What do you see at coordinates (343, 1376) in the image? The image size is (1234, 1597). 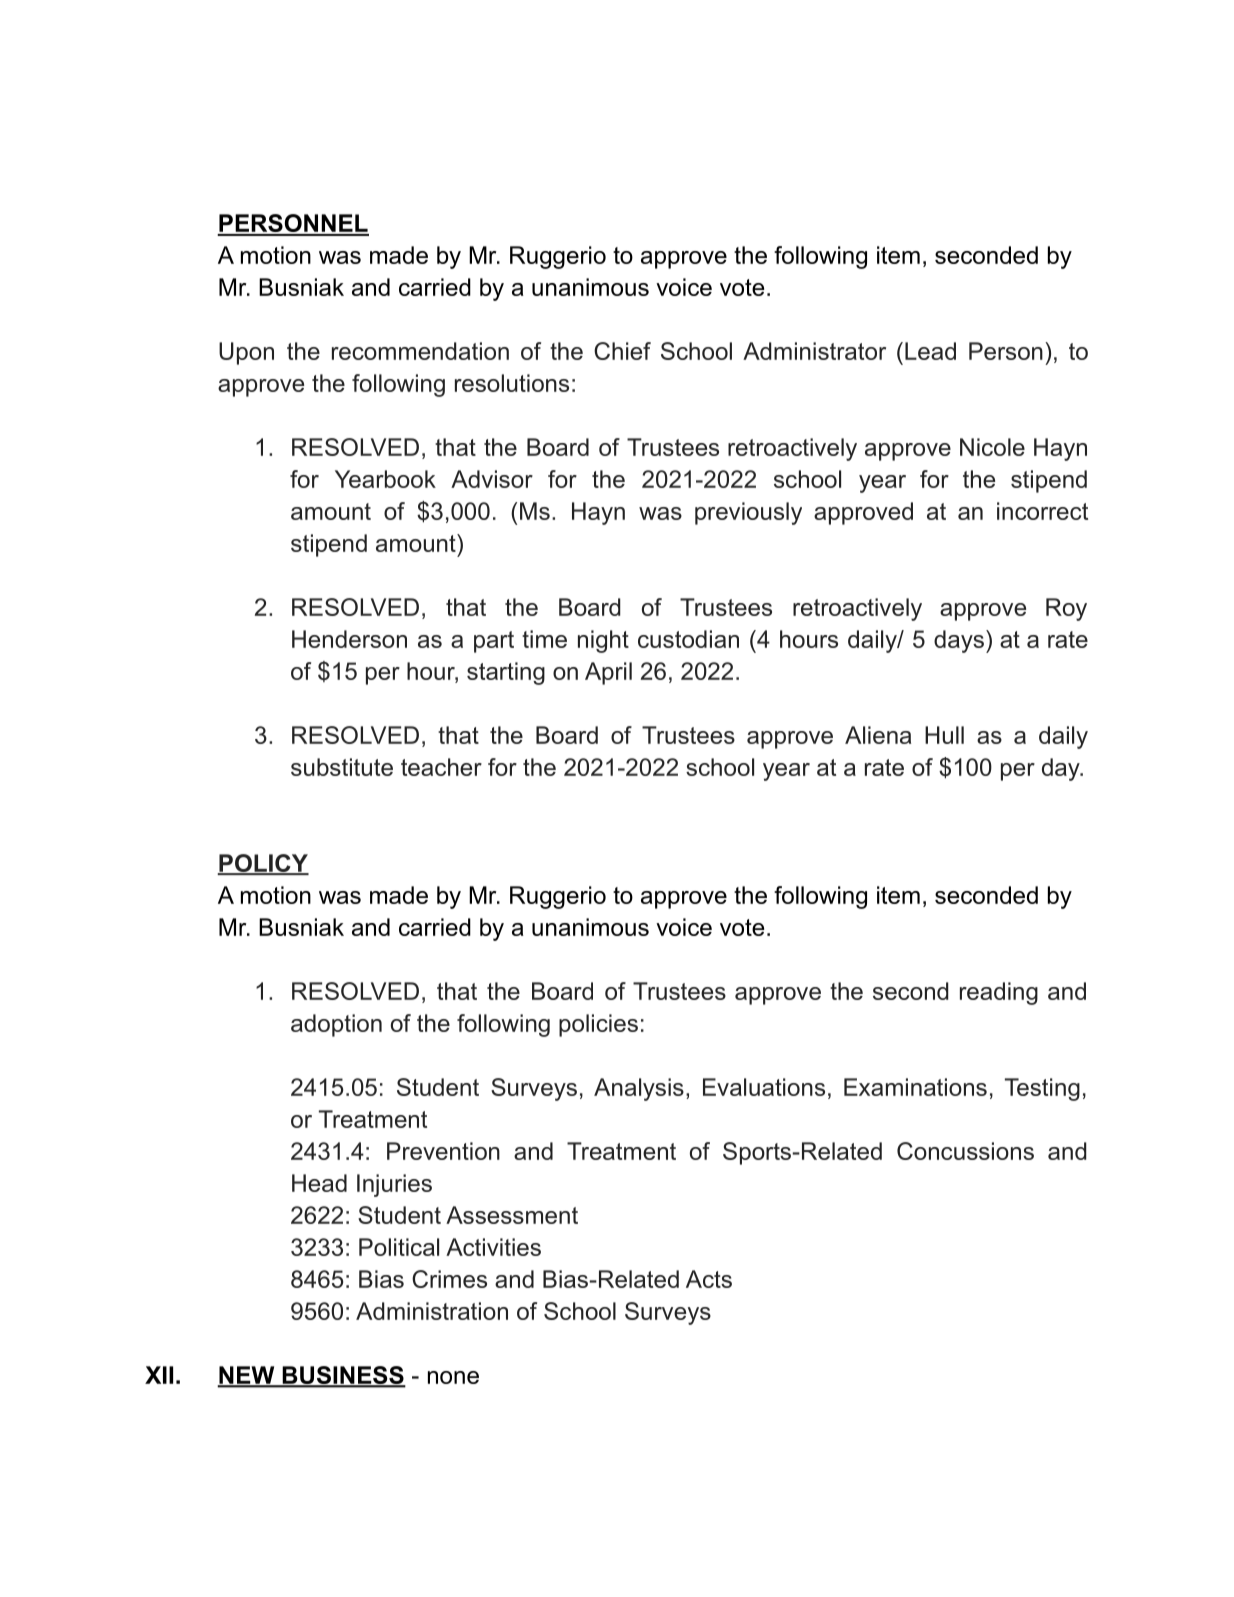 I see `BUSINESS` at bounding box center [343, 1376].
